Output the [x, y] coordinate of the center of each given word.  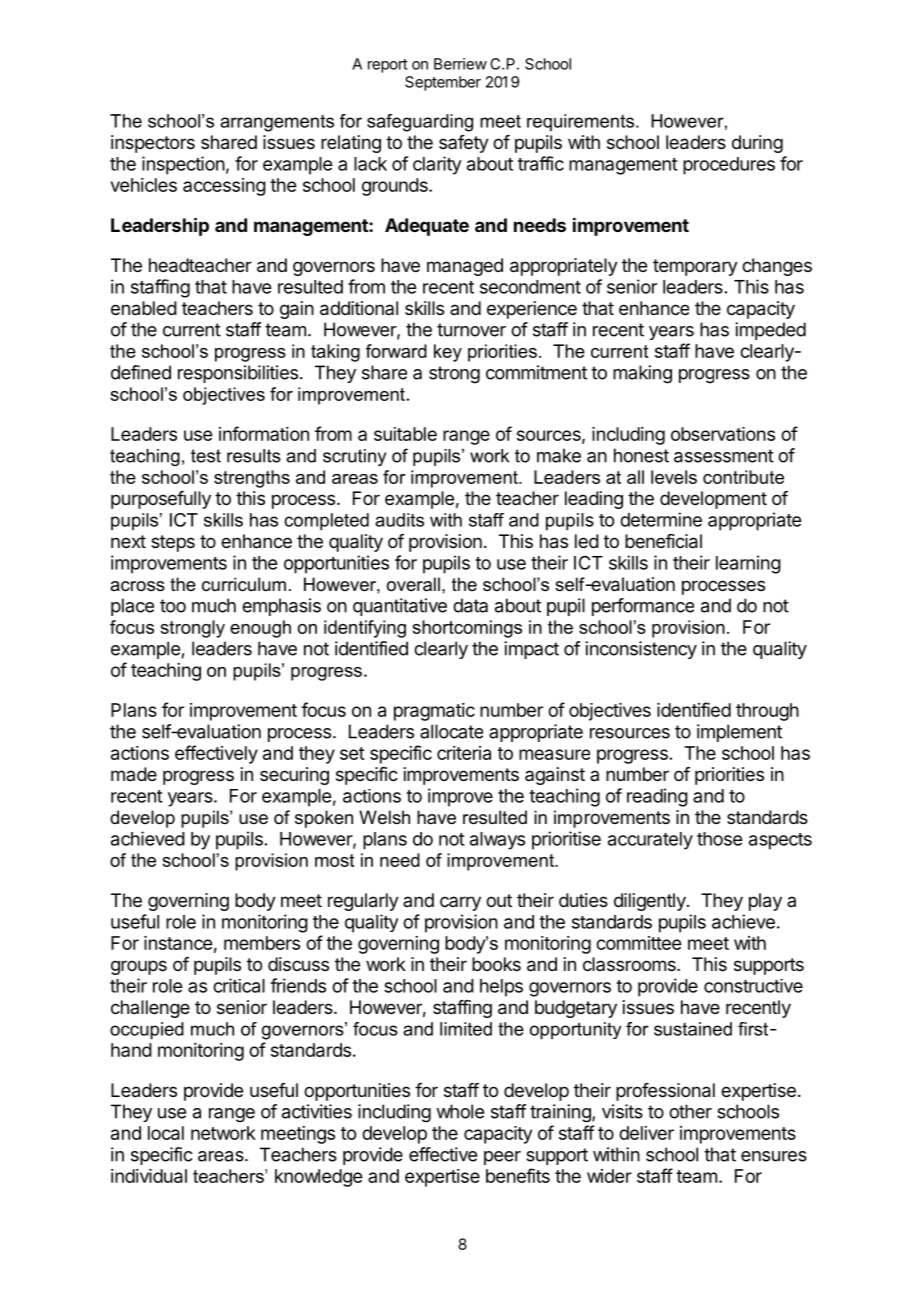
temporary [695, 267]
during [757, 144]
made [134, 774]
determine [661, 519]
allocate [451, 731]
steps [173, 543]
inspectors [153, 144]
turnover [471, 330]
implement [739, 733]
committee [638, 943]
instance [178, 943]
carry [460, 903]
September [443, 83]
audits [399, 520]
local [166, 1133]
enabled [144, 308]
